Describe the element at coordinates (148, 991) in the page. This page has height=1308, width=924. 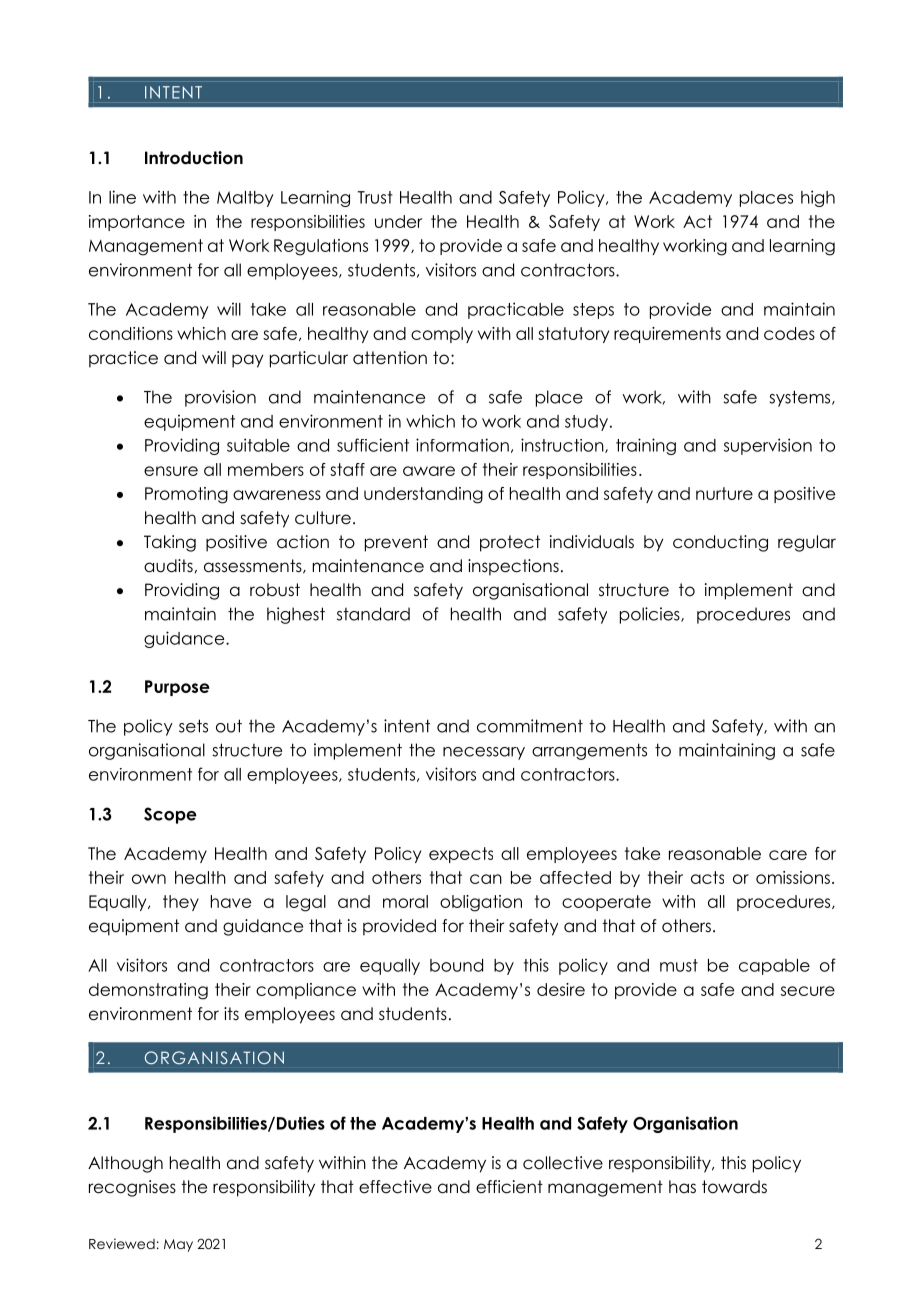
I see `demonstrating` at that location.
